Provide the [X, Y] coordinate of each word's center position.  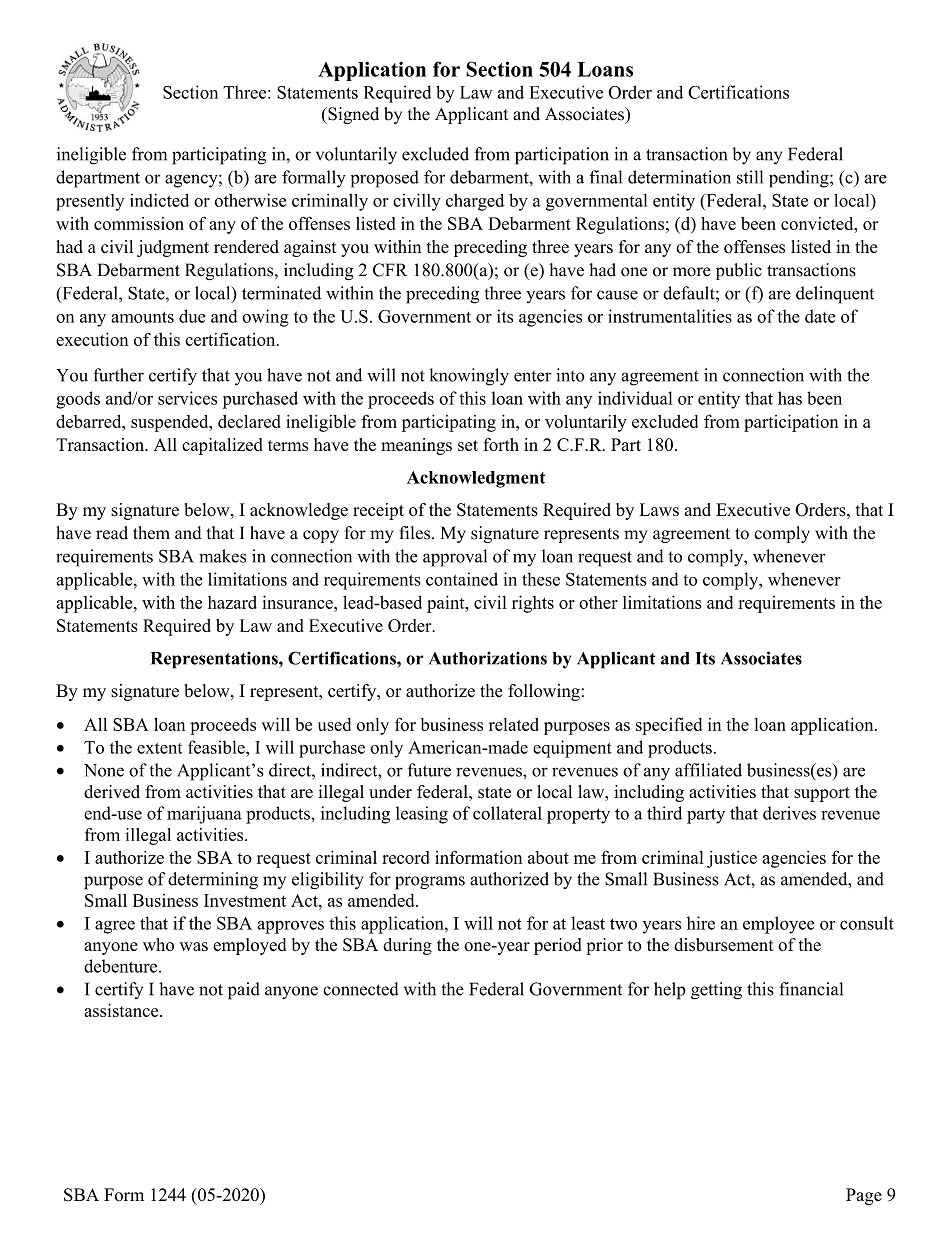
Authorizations [488, 658]
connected [361, 989]
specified [669, 726]
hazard [232, 602]
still [750, 177]
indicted [159, 200]
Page [864, 1196]
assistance [122, 1010]
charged [475, 202]
